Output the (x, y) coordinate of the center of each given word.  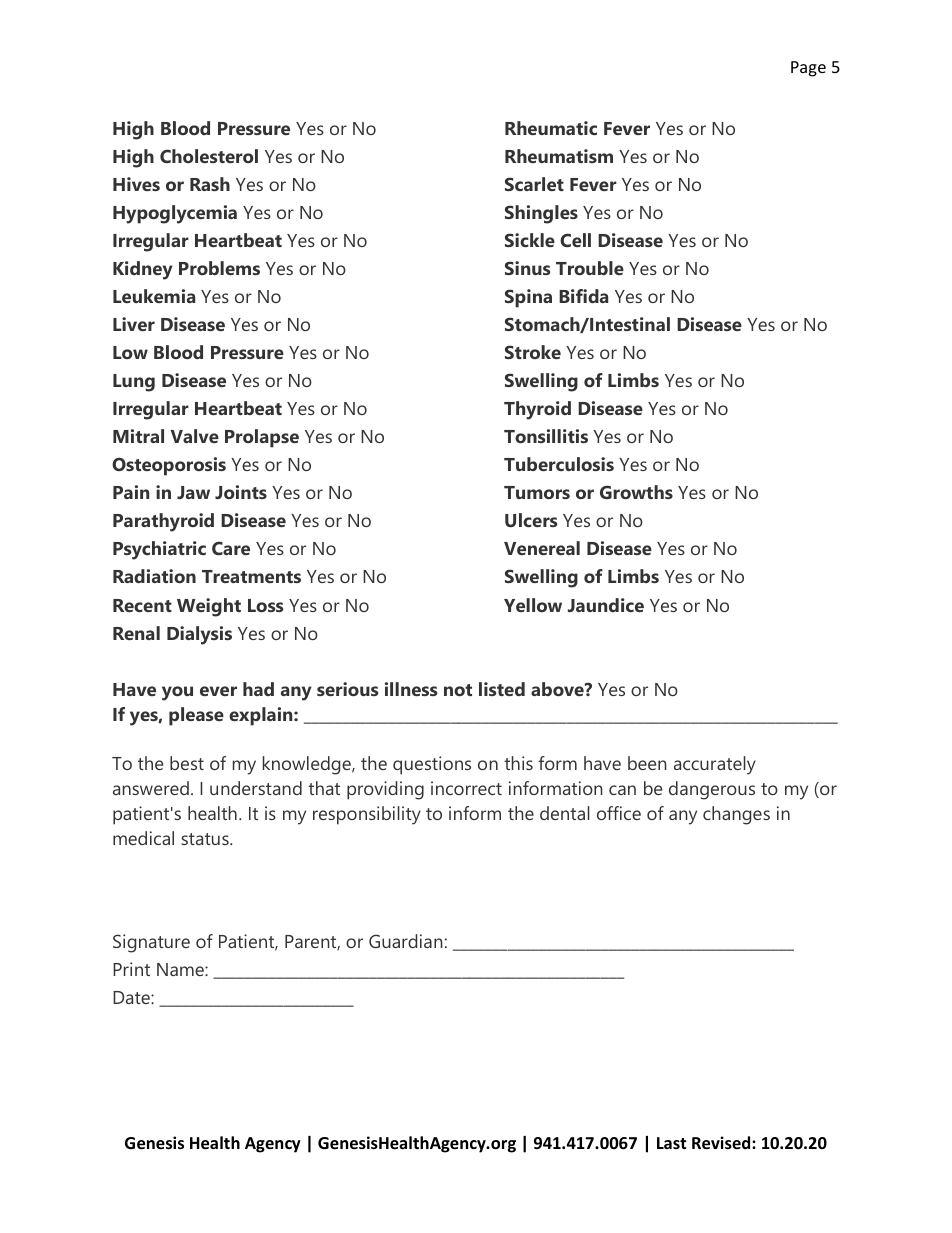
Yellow (533, 605)
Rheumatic (551, 128)
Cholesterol (209, 156)
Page (808, 69)
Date (132, 997)
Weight (209, 607)
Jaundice (606, 605)
